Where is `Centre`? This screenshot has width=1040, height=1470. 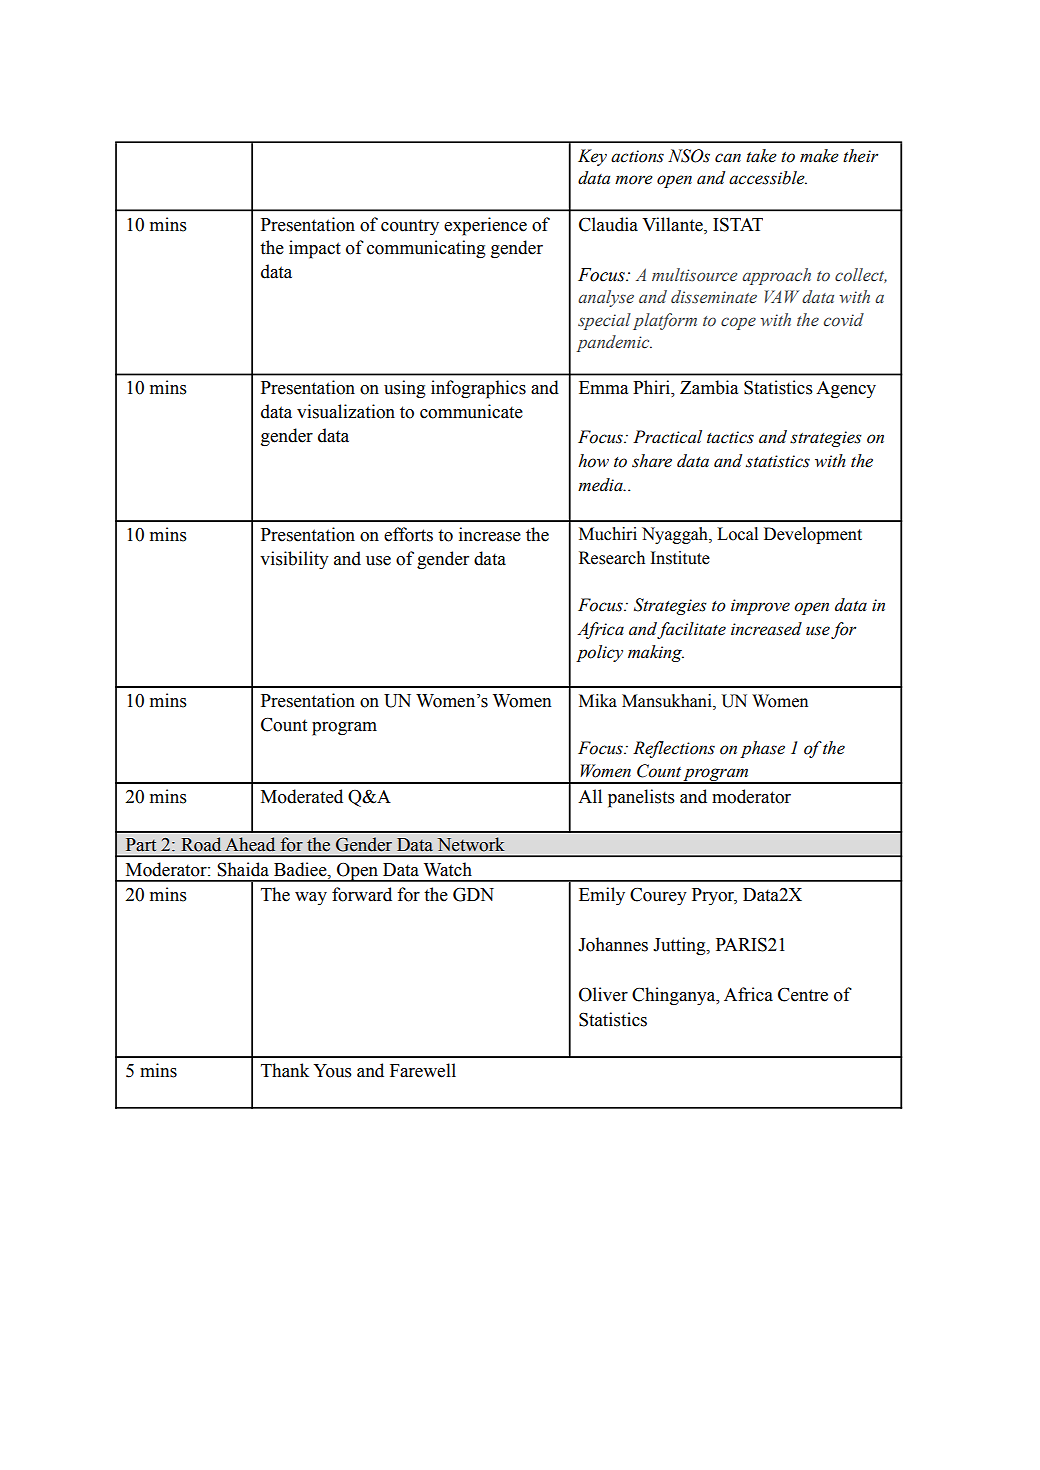
Centre is located at coordinates (803, 994).
